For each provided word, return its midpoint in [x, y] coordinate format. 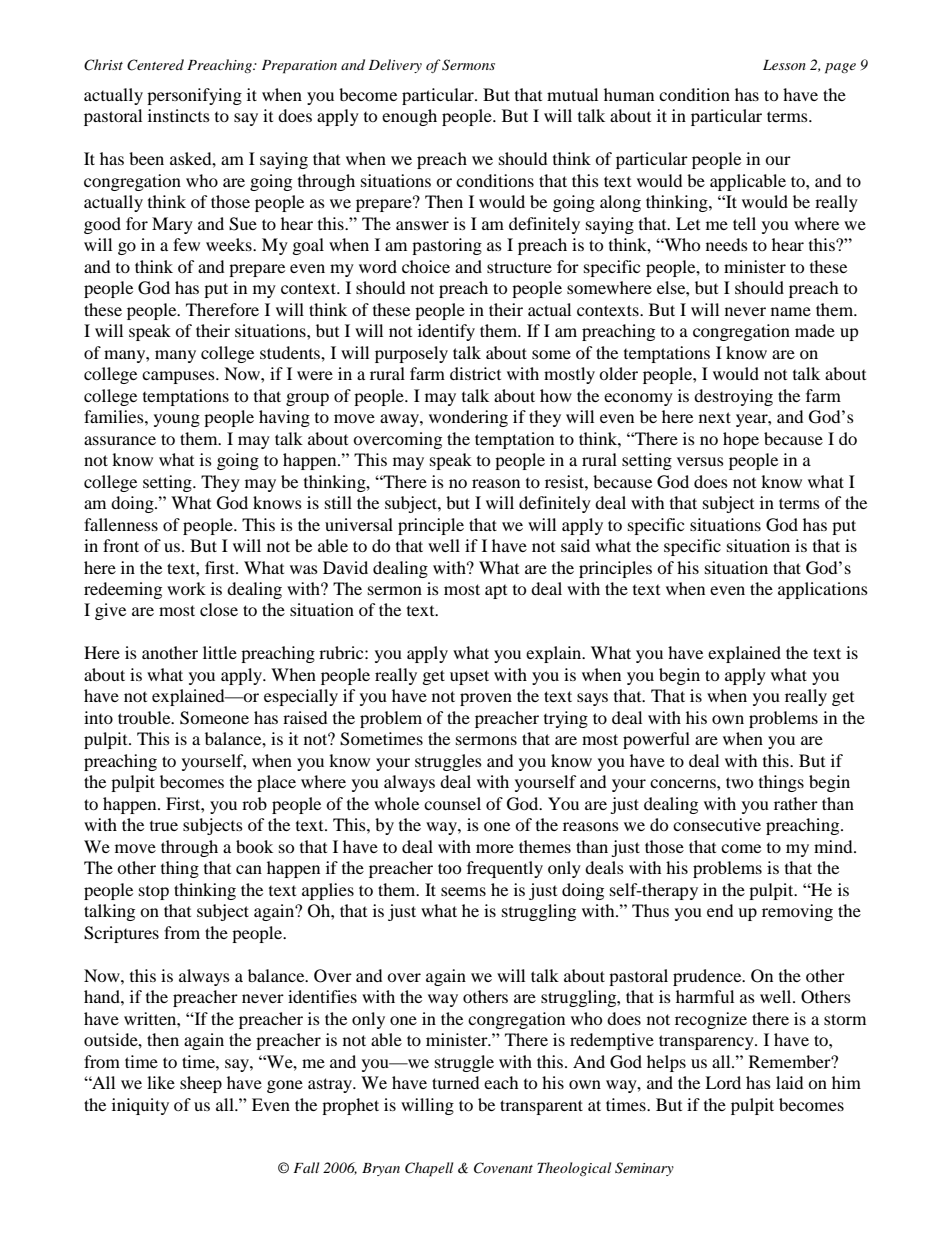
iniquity [140, 1106]
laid [789, 1082]
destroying [733, 397]
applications [823, 590]
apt [496, 591]
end [720, 910]
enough [409, 117]
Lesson [784, 65]
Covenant [503, 1168]
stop [154, 892]
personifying [194, 96]
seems [463, 891]
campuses [179, 377]
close [219, 609]
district [475, 373]
